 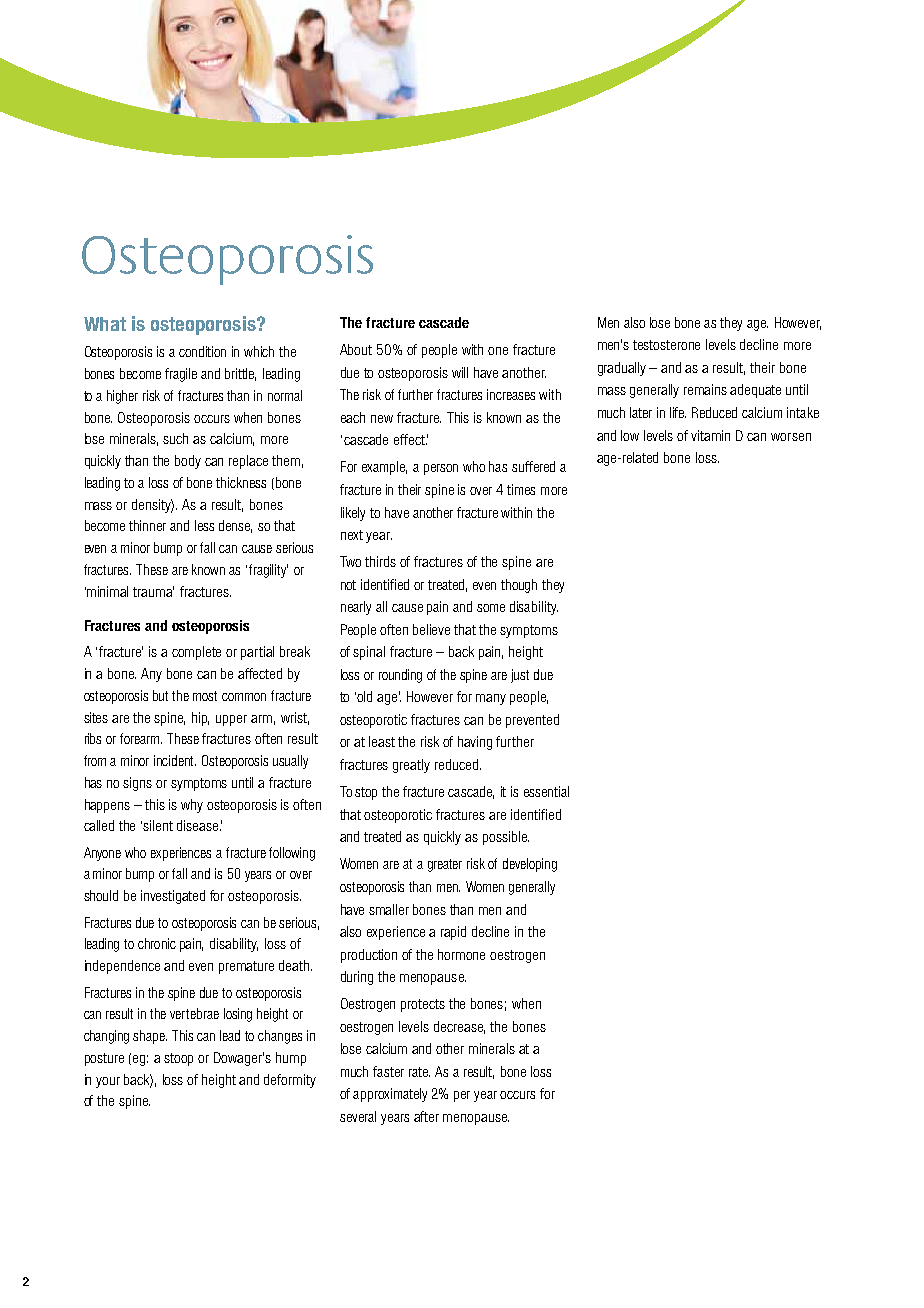 What do you see at coordinates (460, 372) in the screenshot?
I see `will` at bounding box center [460, 372].
